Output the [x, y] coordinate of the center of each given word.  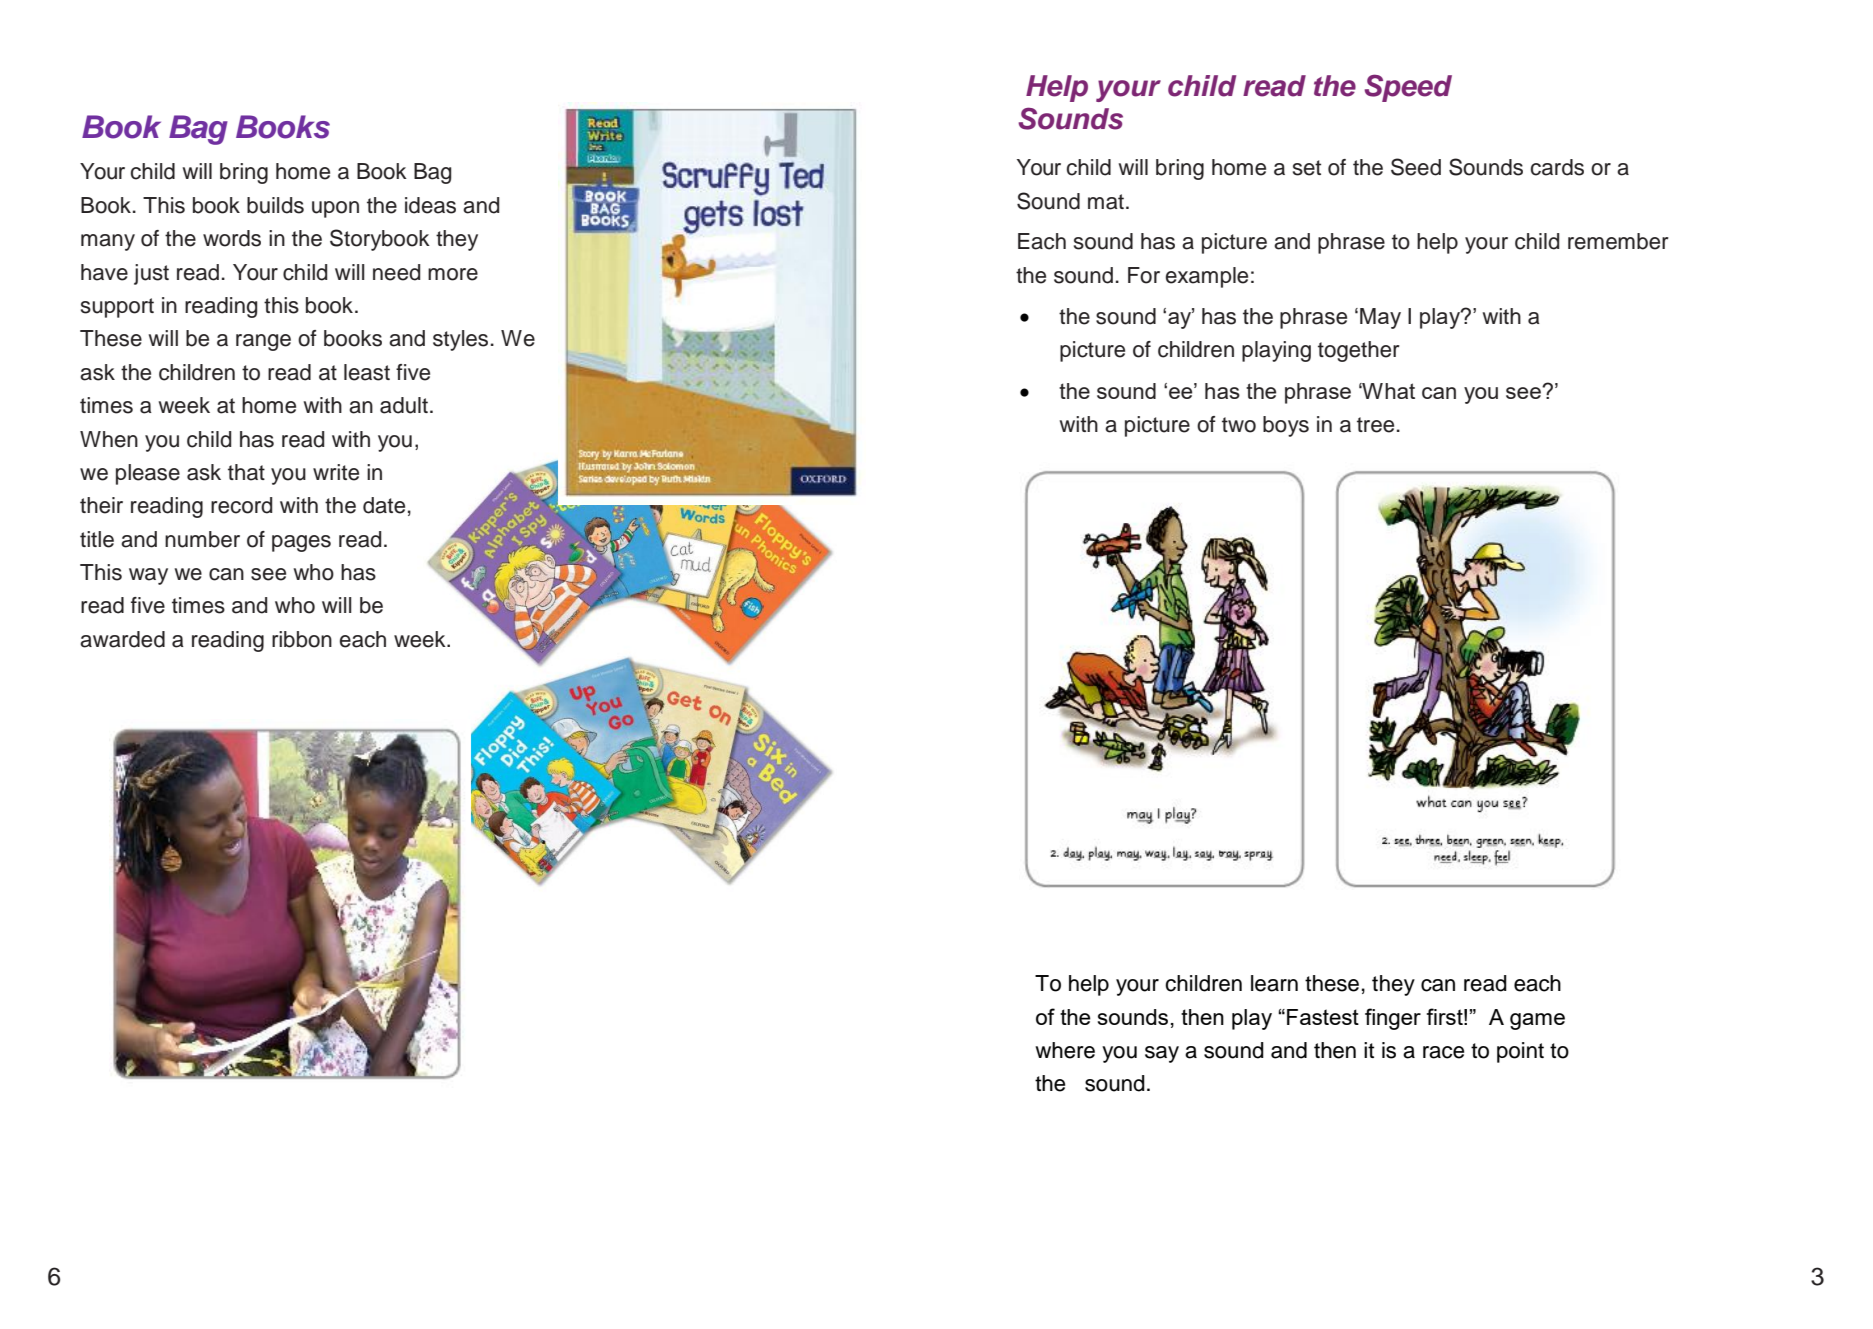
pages [301, 543]
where [1065, 1050]
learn [1274, 983]
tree [1375, 425]
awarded [122, 639]
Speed [1408, 88]
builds [275, 205]
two [1239, 425]
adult [404, 405]
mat [1106, 202]
